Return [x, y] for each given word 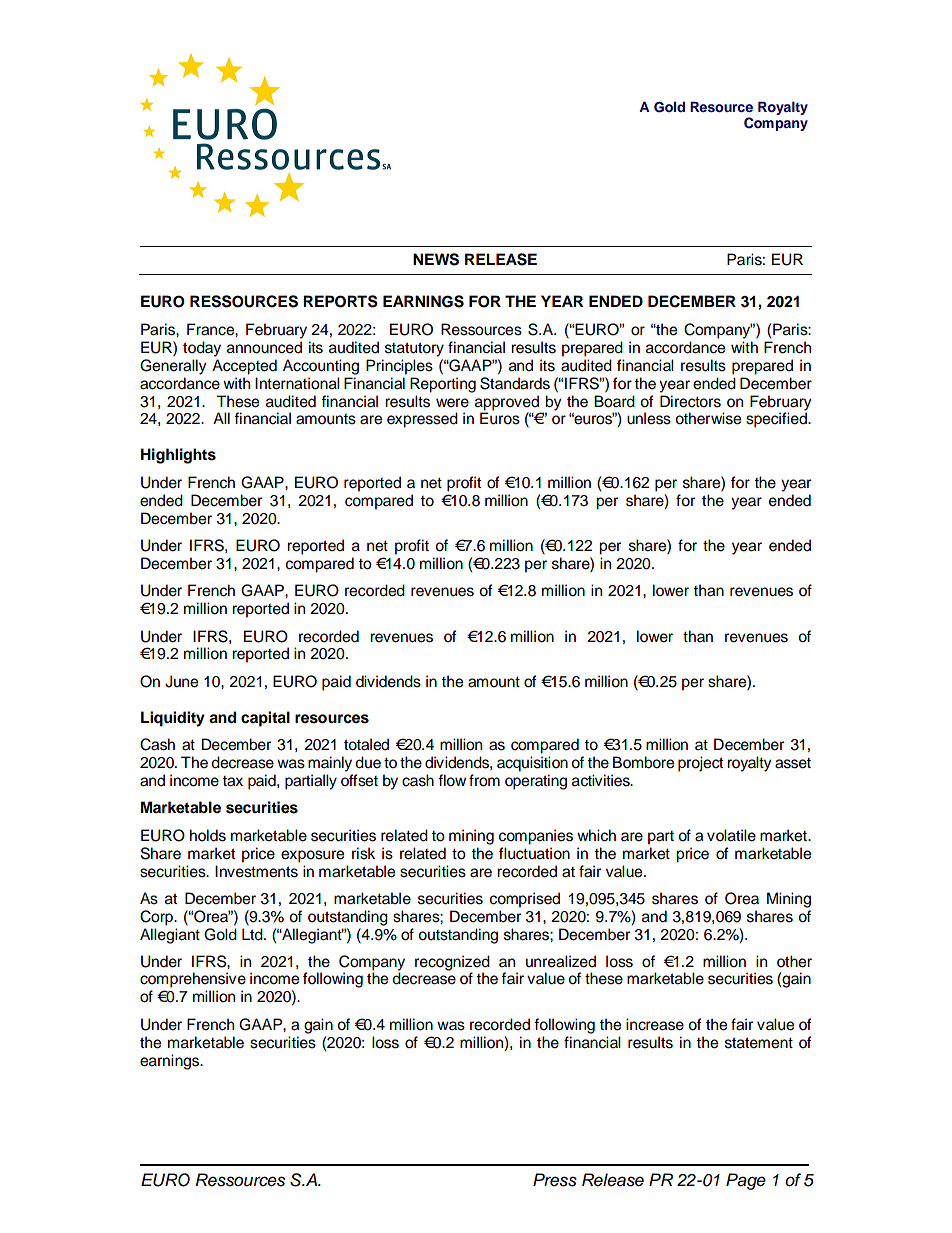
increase [655, 1024]
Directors [690, 401]
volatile [731, 835]
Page [746, 1181]
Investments [256, 871]
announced [264, 347]
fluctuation [534, 853]
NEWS [436, 259]
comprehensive [193, 980]
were [452, 403]
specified [777, 419]
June [181, 681]
